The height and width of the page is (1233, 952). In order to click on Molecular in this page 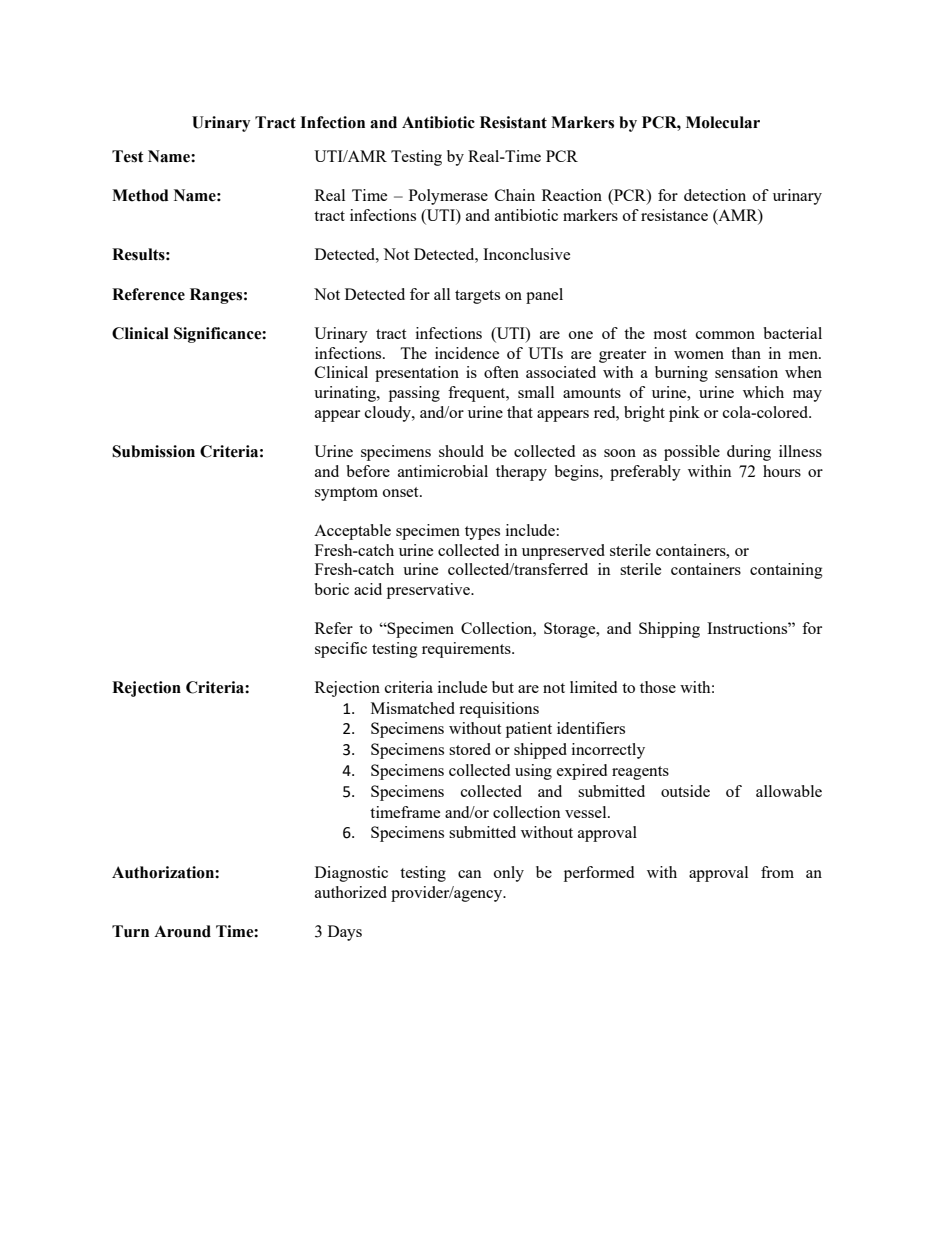, I will do `click(723, 122)`.
